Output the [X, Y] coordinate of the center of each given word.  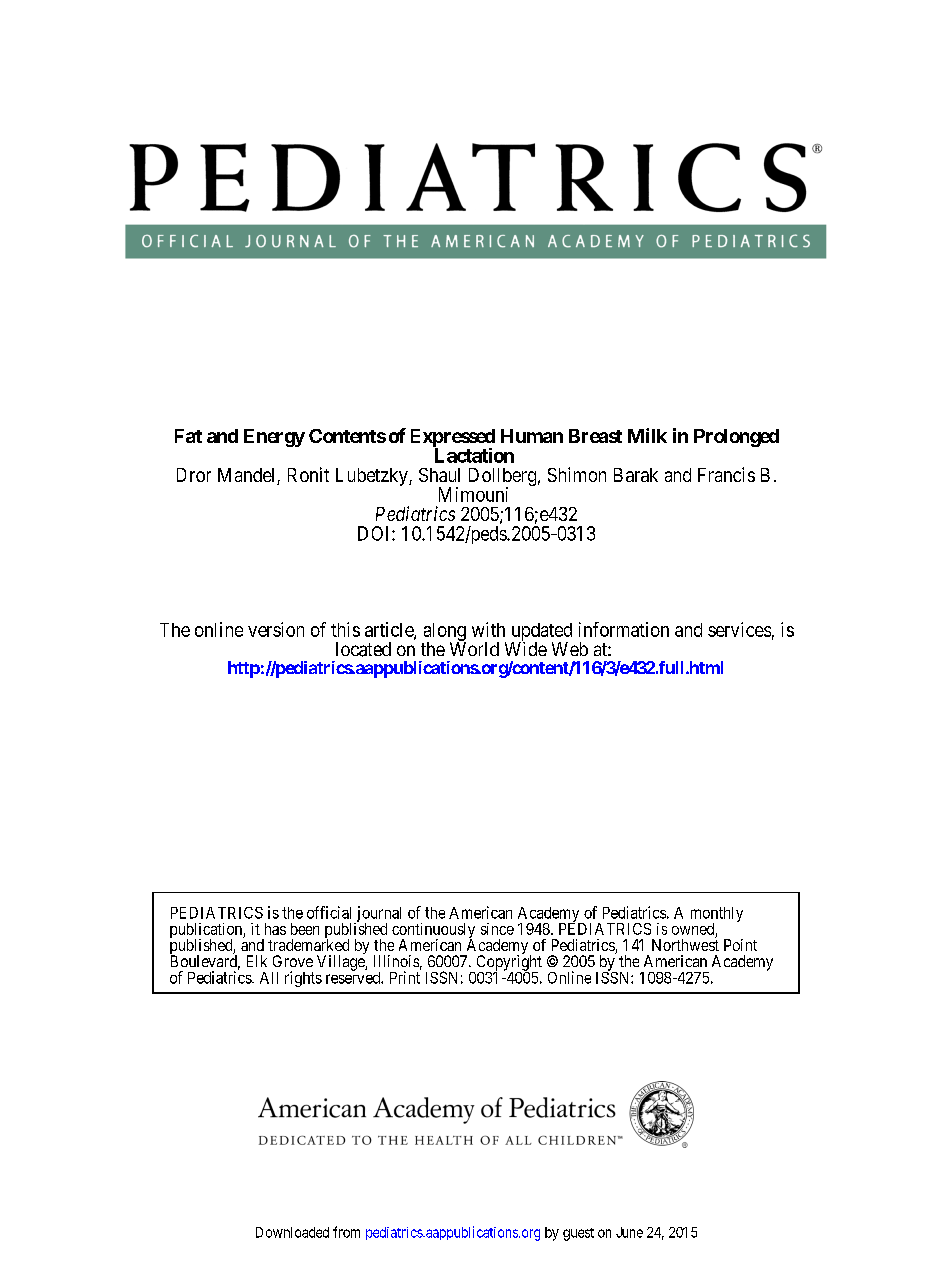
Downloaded [292, 1232]
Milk [647, 435]
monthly [717, 915]
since [497, 929]
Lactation [473, 454]
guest [578, 1234]
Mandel [248, 476]
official [329, 912]
